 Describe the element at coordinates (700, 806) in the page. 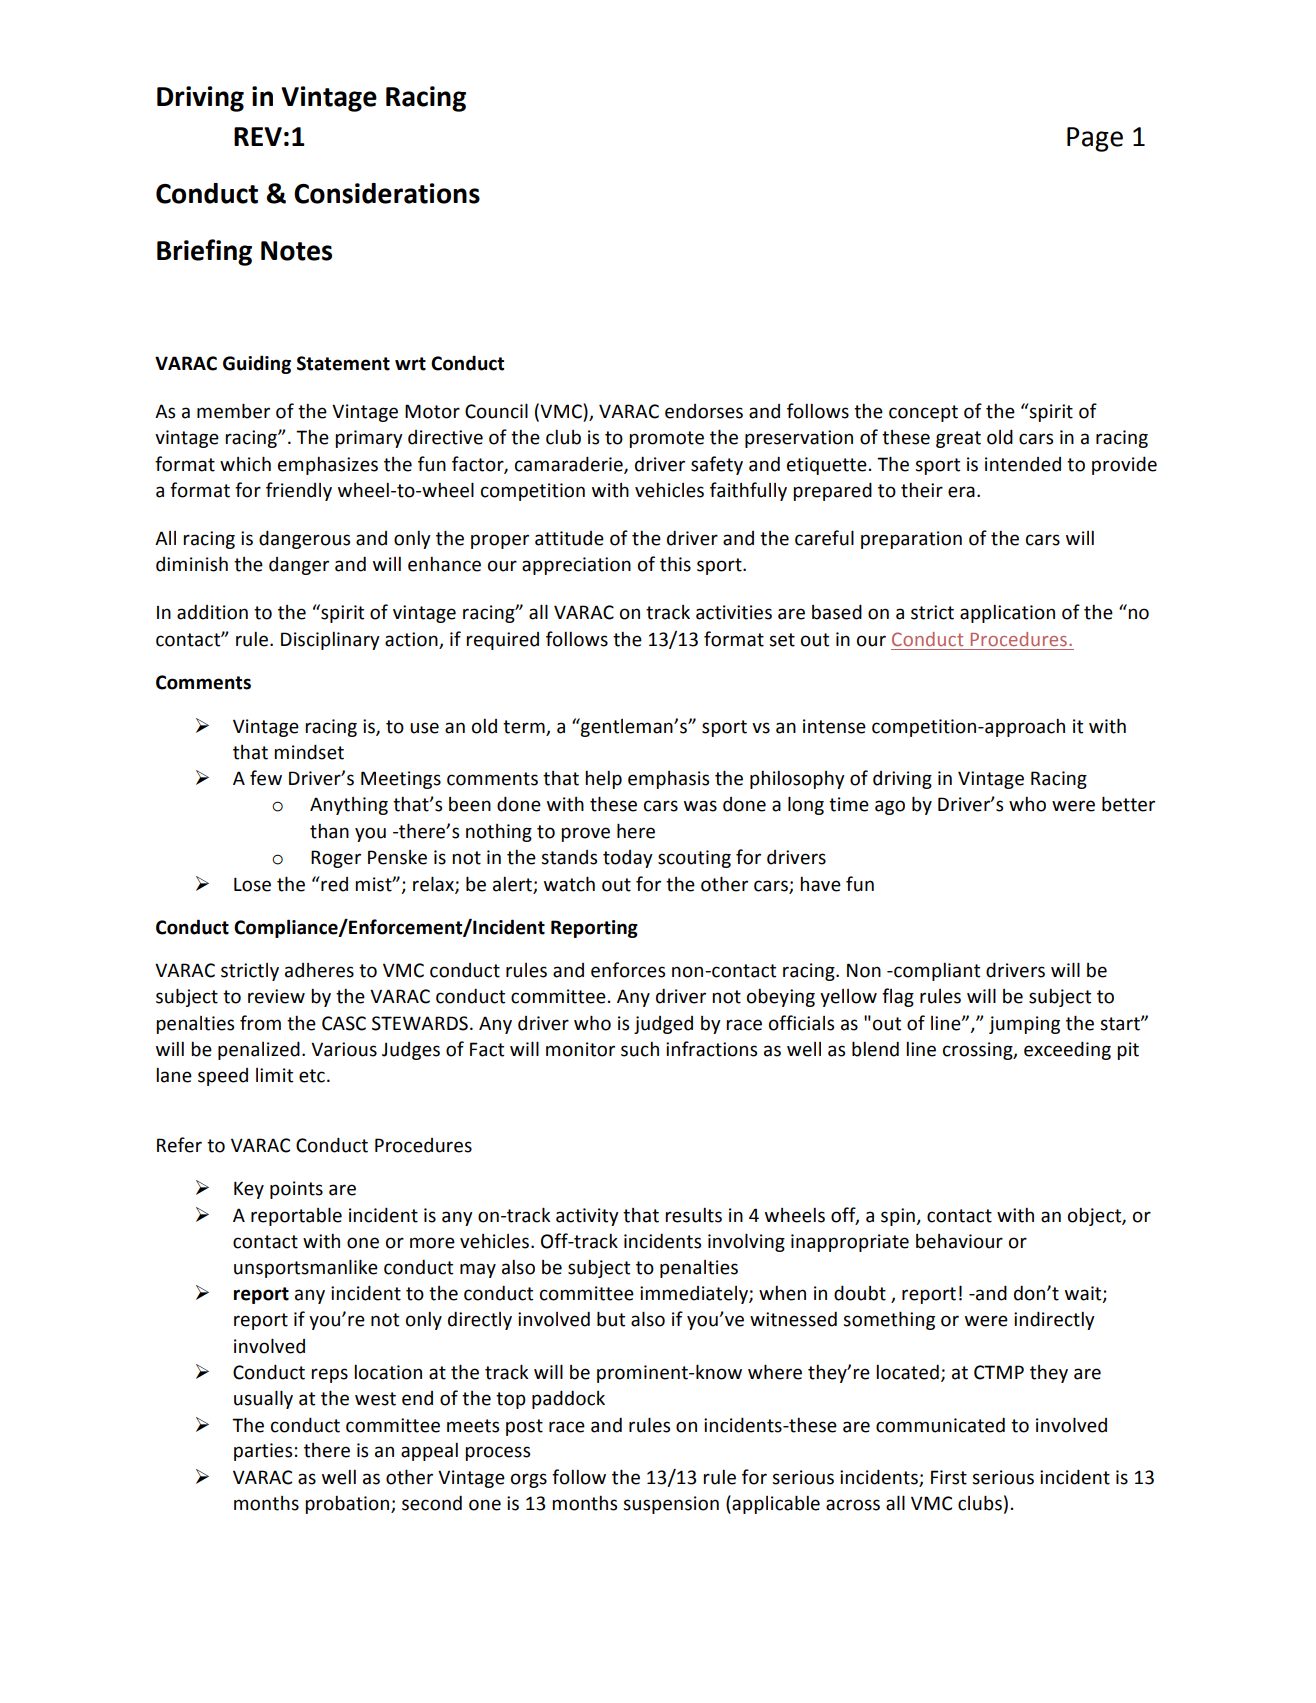

I see `was` at that location.
